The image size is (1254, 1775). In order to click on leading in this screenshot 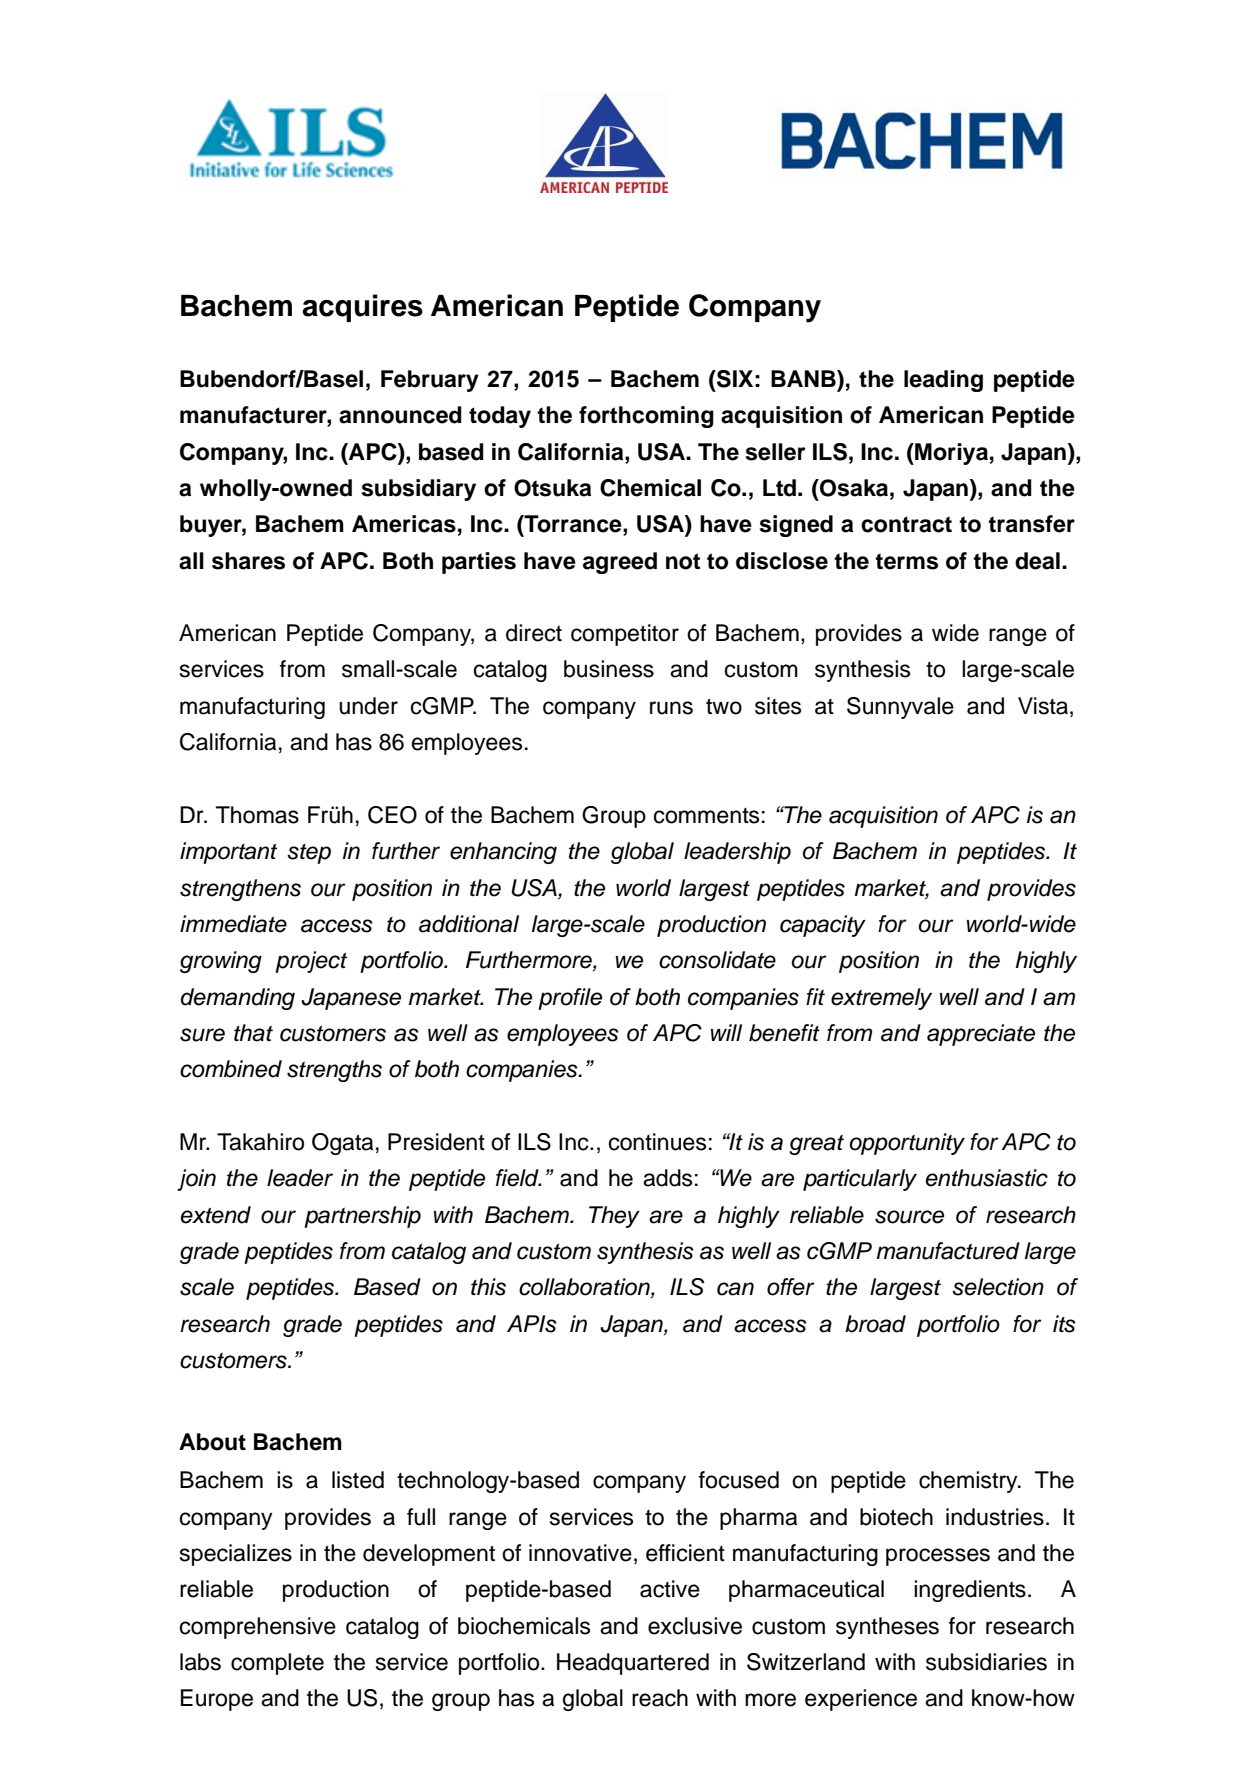, I will do `click(943, 381)`.
